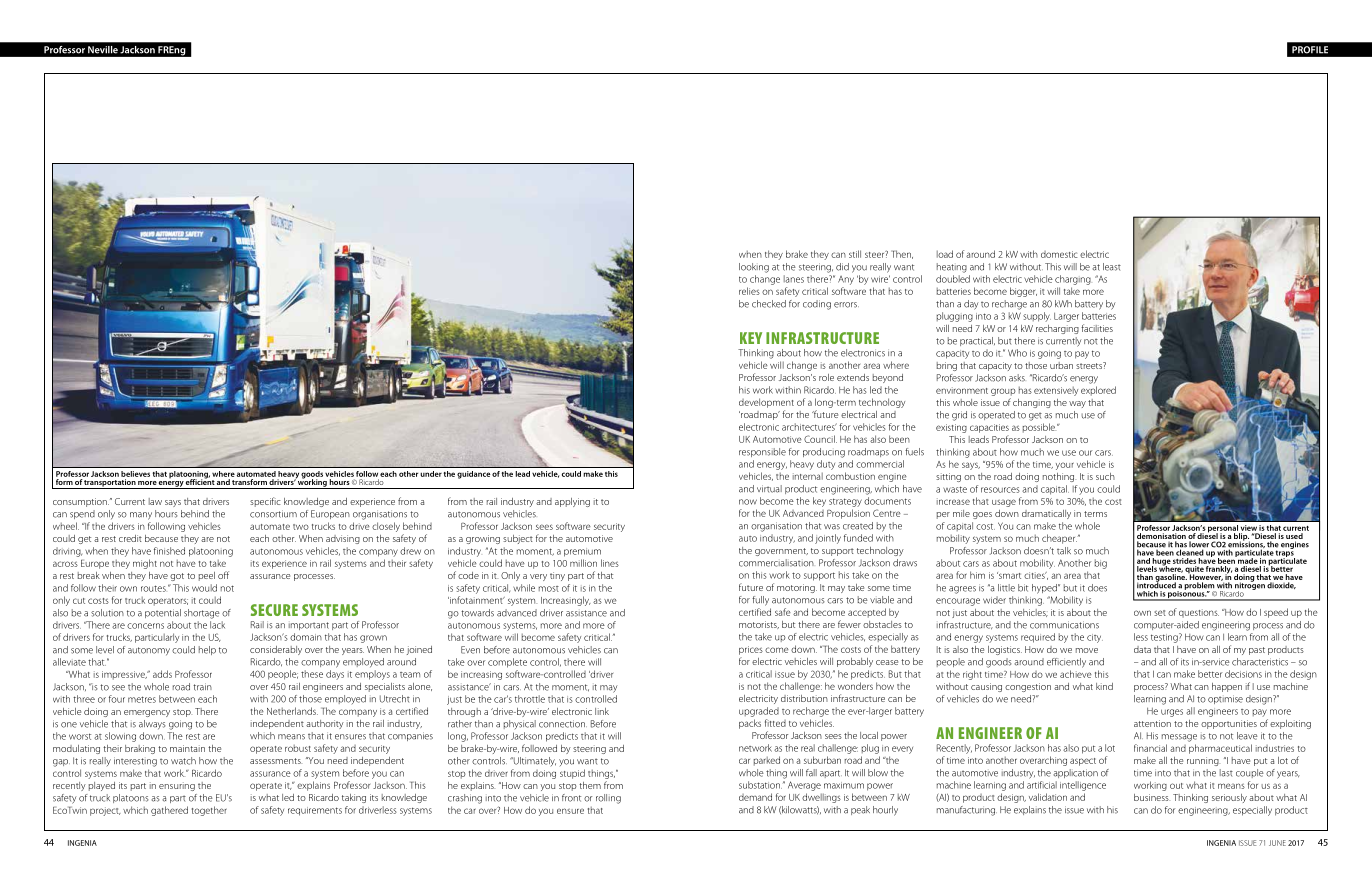 Image resolution: width=1372 pixels, height=875 pixels. I want to click on lines, so click(610, 563).
